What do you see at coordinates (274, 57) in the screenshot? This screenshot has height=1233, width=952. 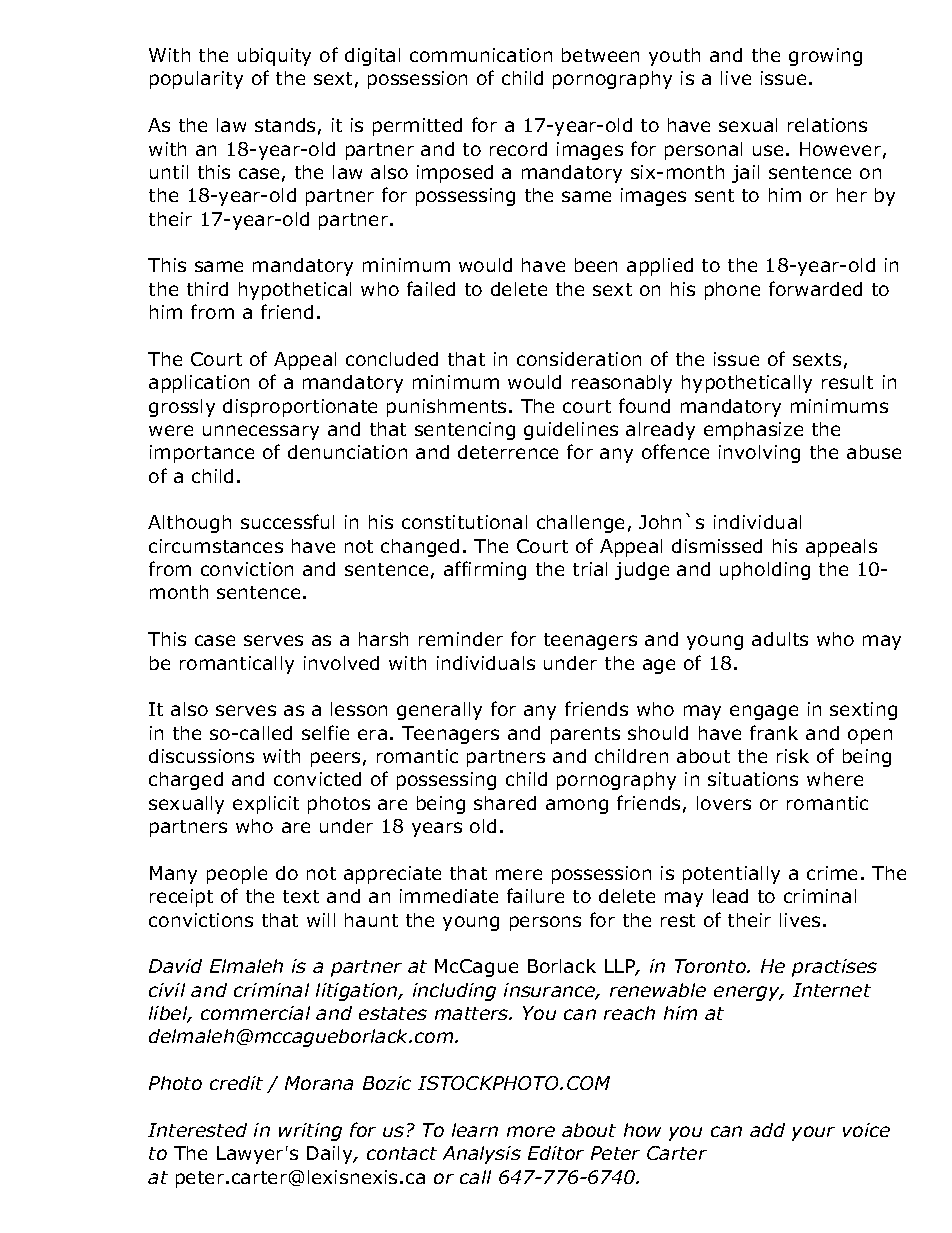 I see `ubiquity` at bounding box center [274, 57].
